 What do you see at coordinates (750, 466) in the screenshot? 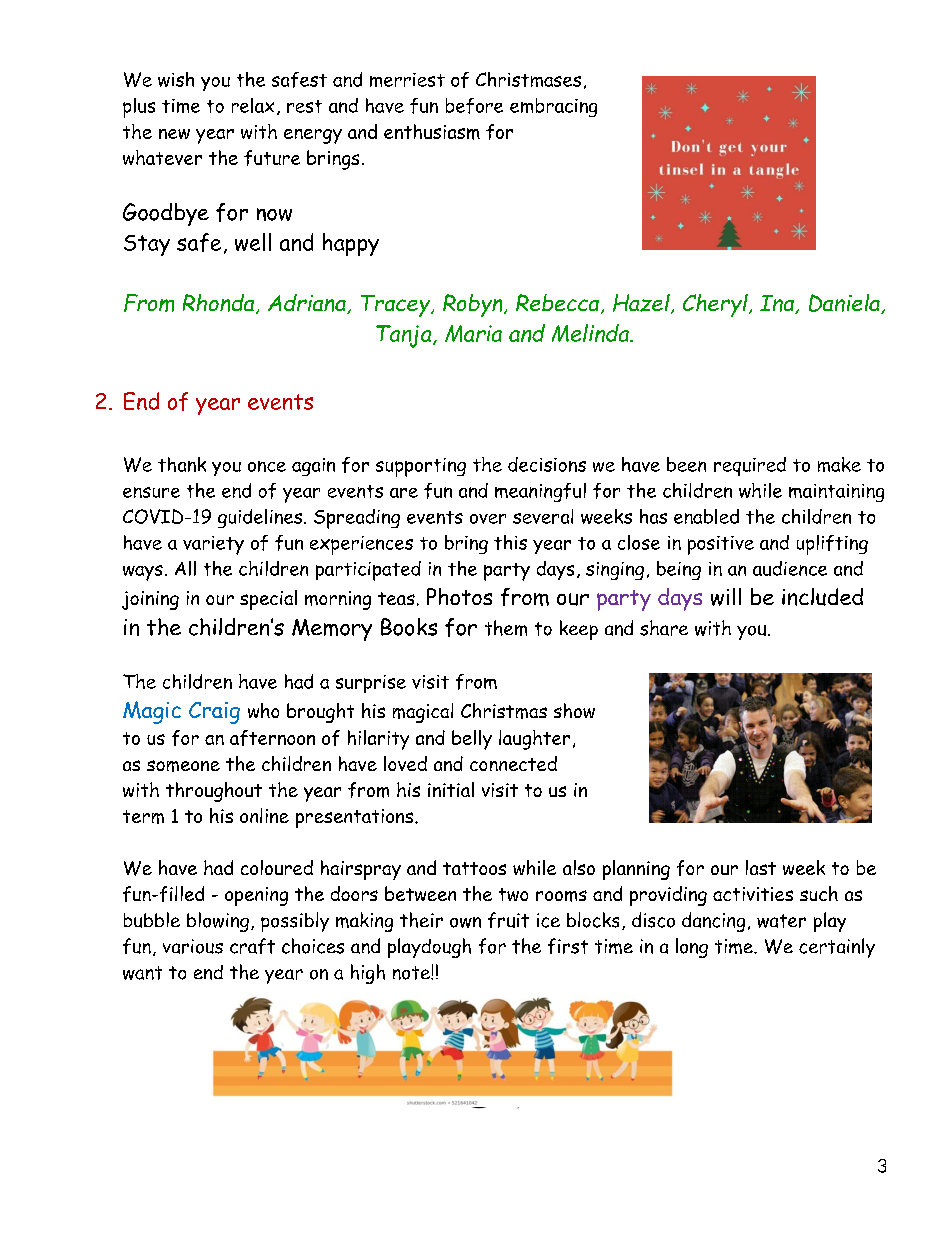
I see `required` at bounding box center [750, 466].
